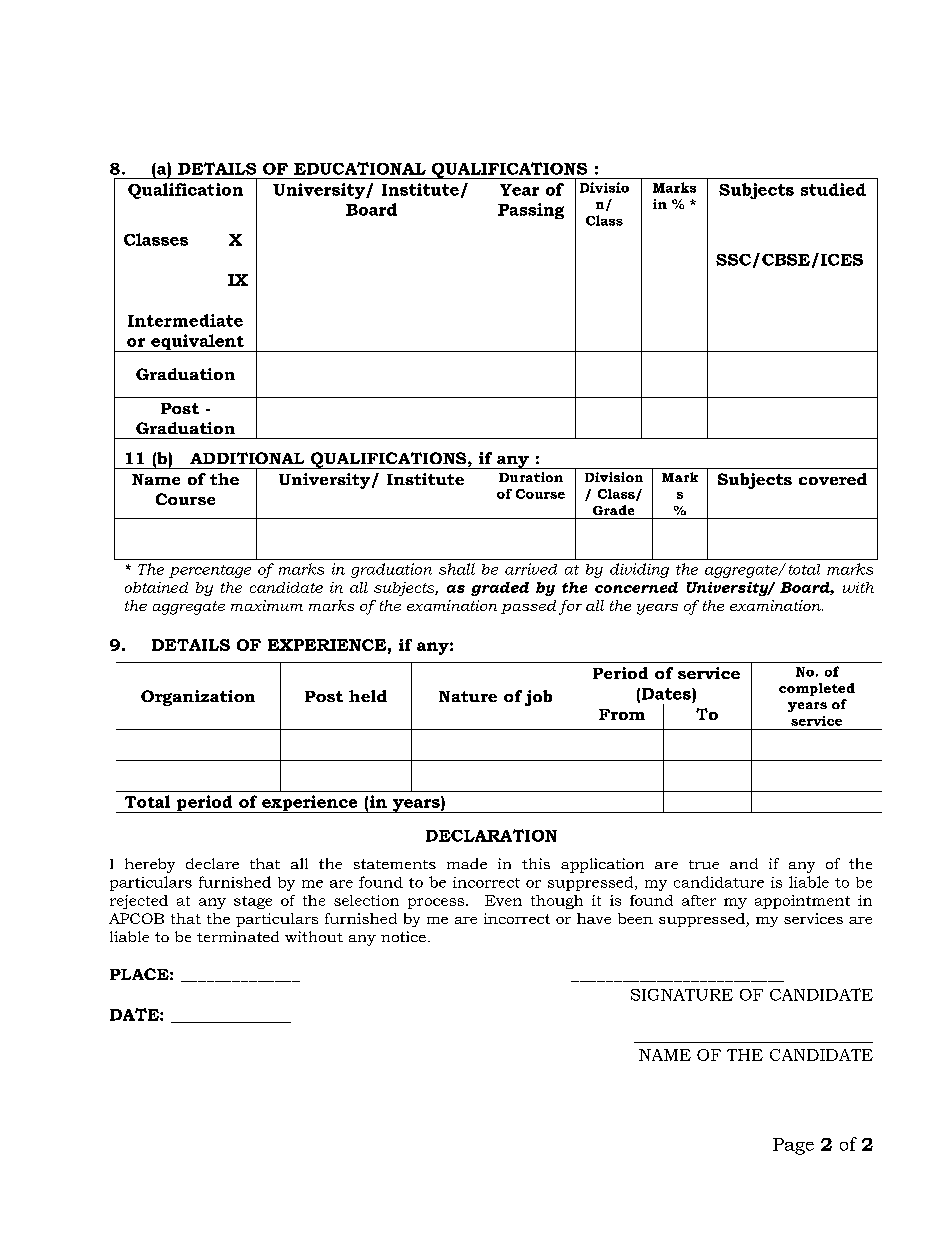 The width and height of the document is (952, 1233). I want to click on Passing, so click(531, 211).
